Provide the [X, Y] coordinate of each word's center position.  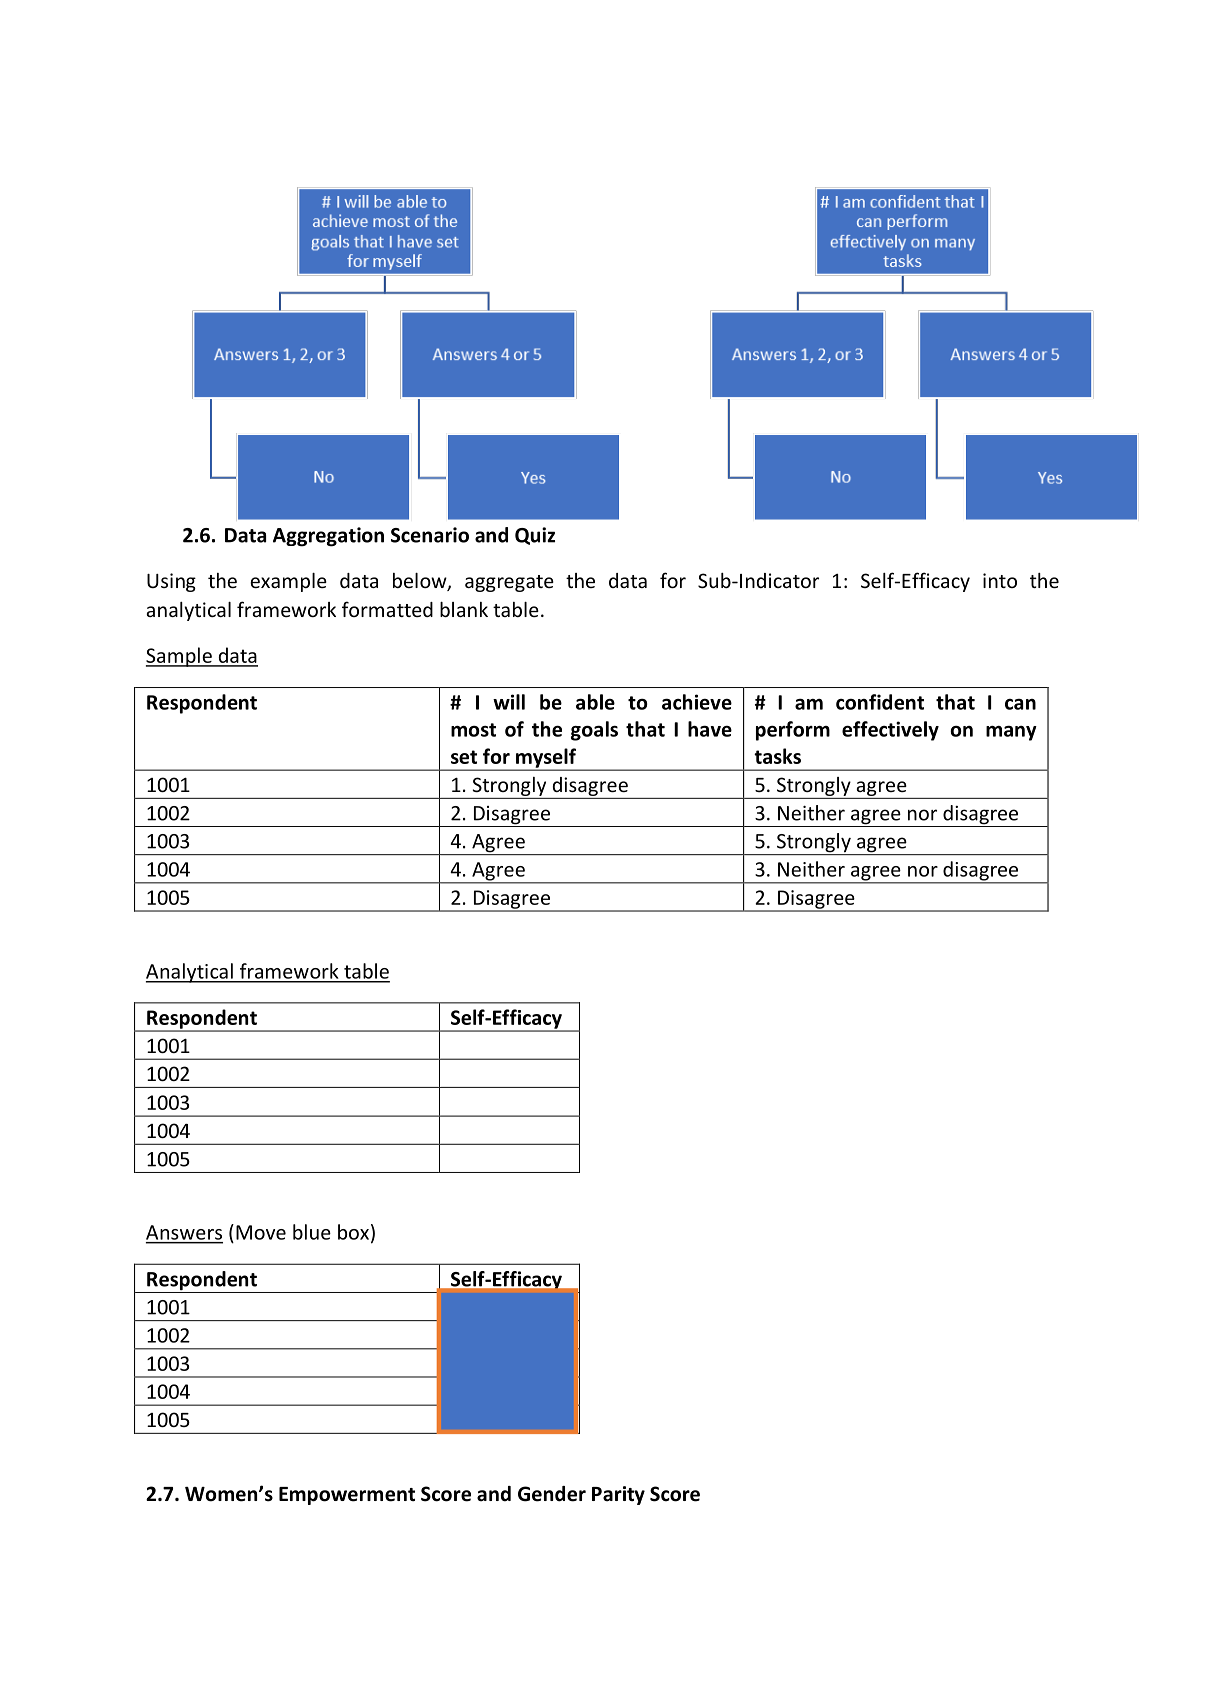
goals [594, 731]
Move [261, 1232]
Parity [618, 1495]
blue [312, 1232]
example [288, 582]
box [353, 1232]
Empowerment [347, 1496]
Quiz [535, 536]
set [464, 757]
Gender [552, 1494]
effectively [890, 731]
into [1000, 580]
